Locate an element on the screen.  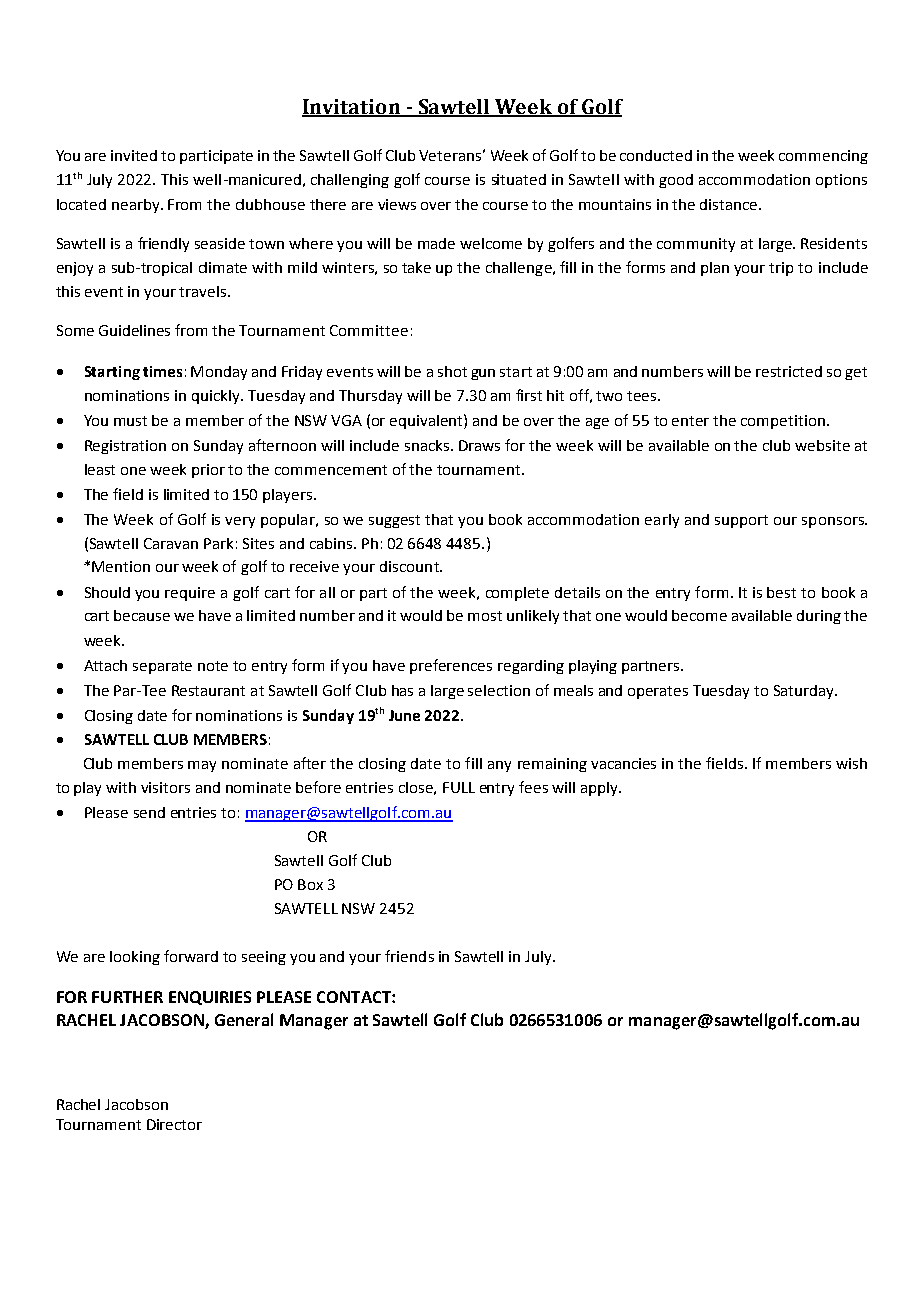
shot is located at coordinates (452, 371).
